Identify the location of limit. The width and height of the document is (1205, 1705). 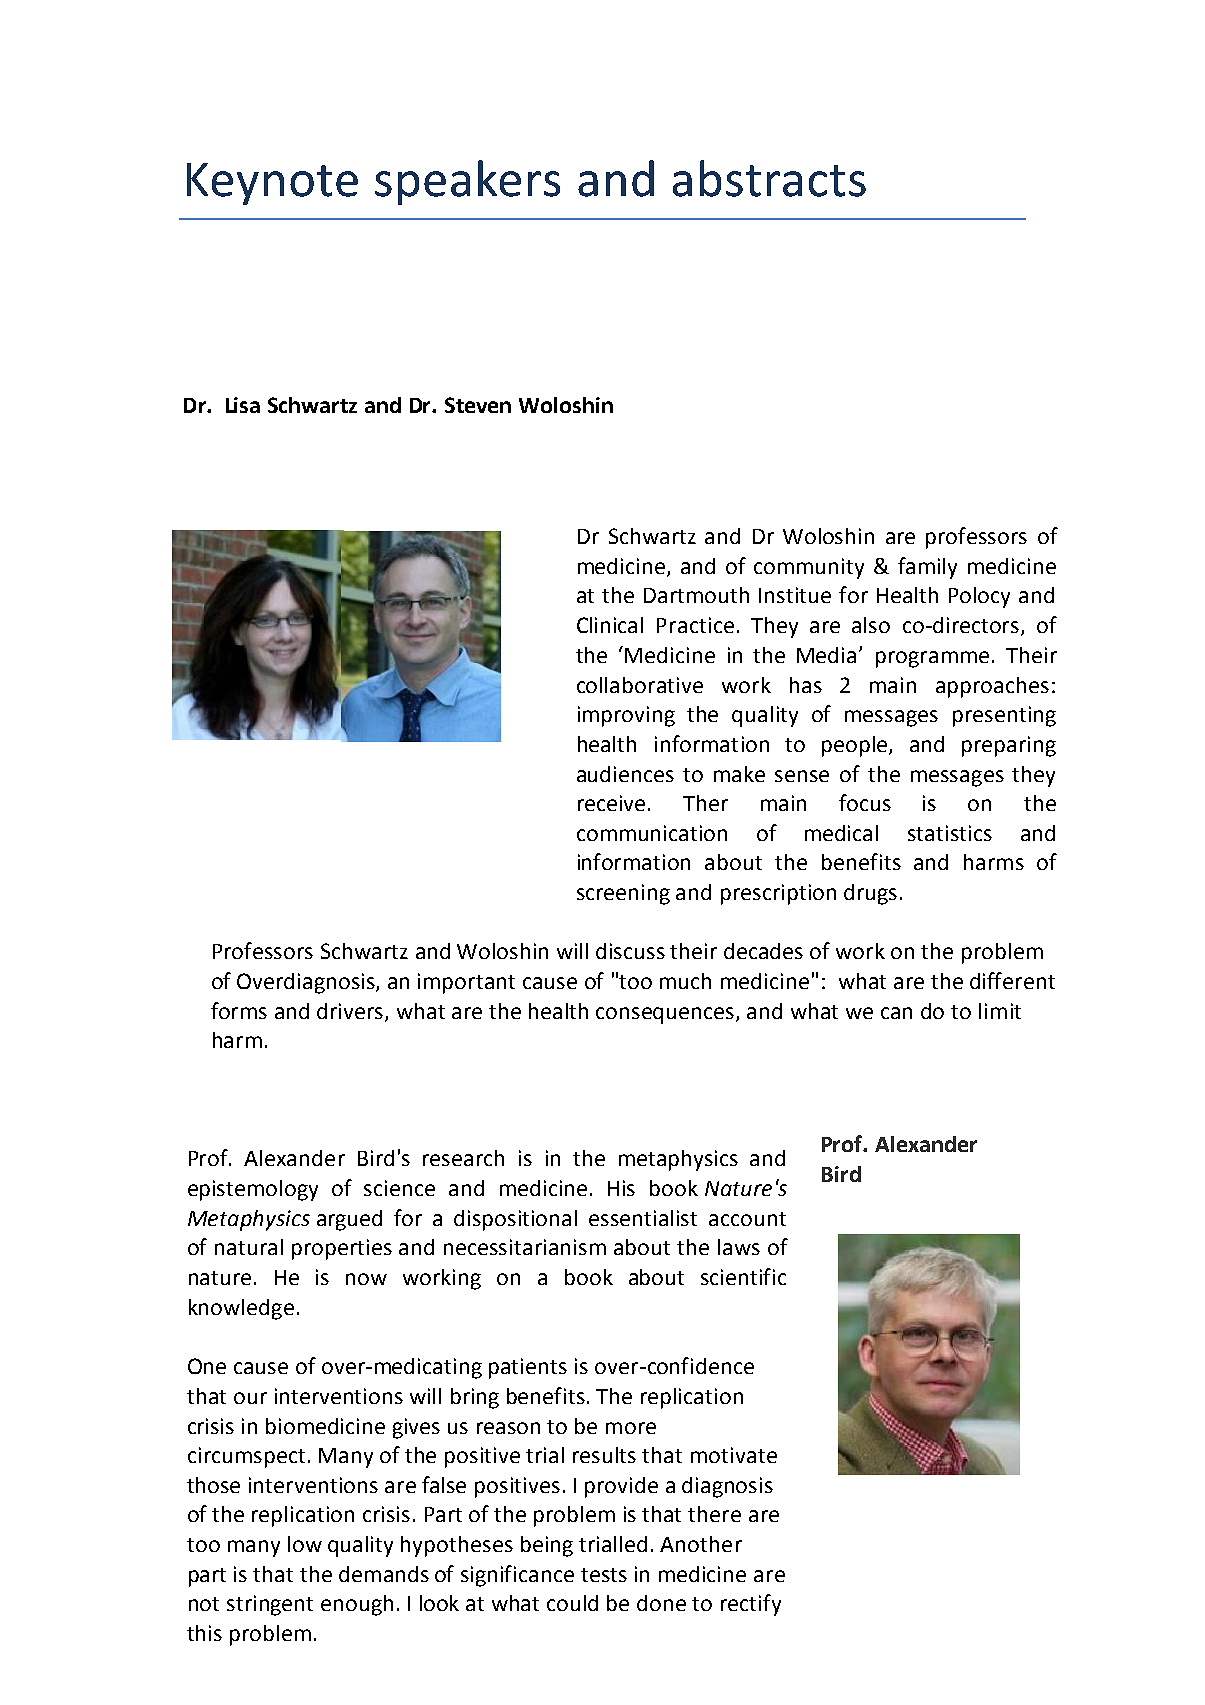
(1000, 1011).
